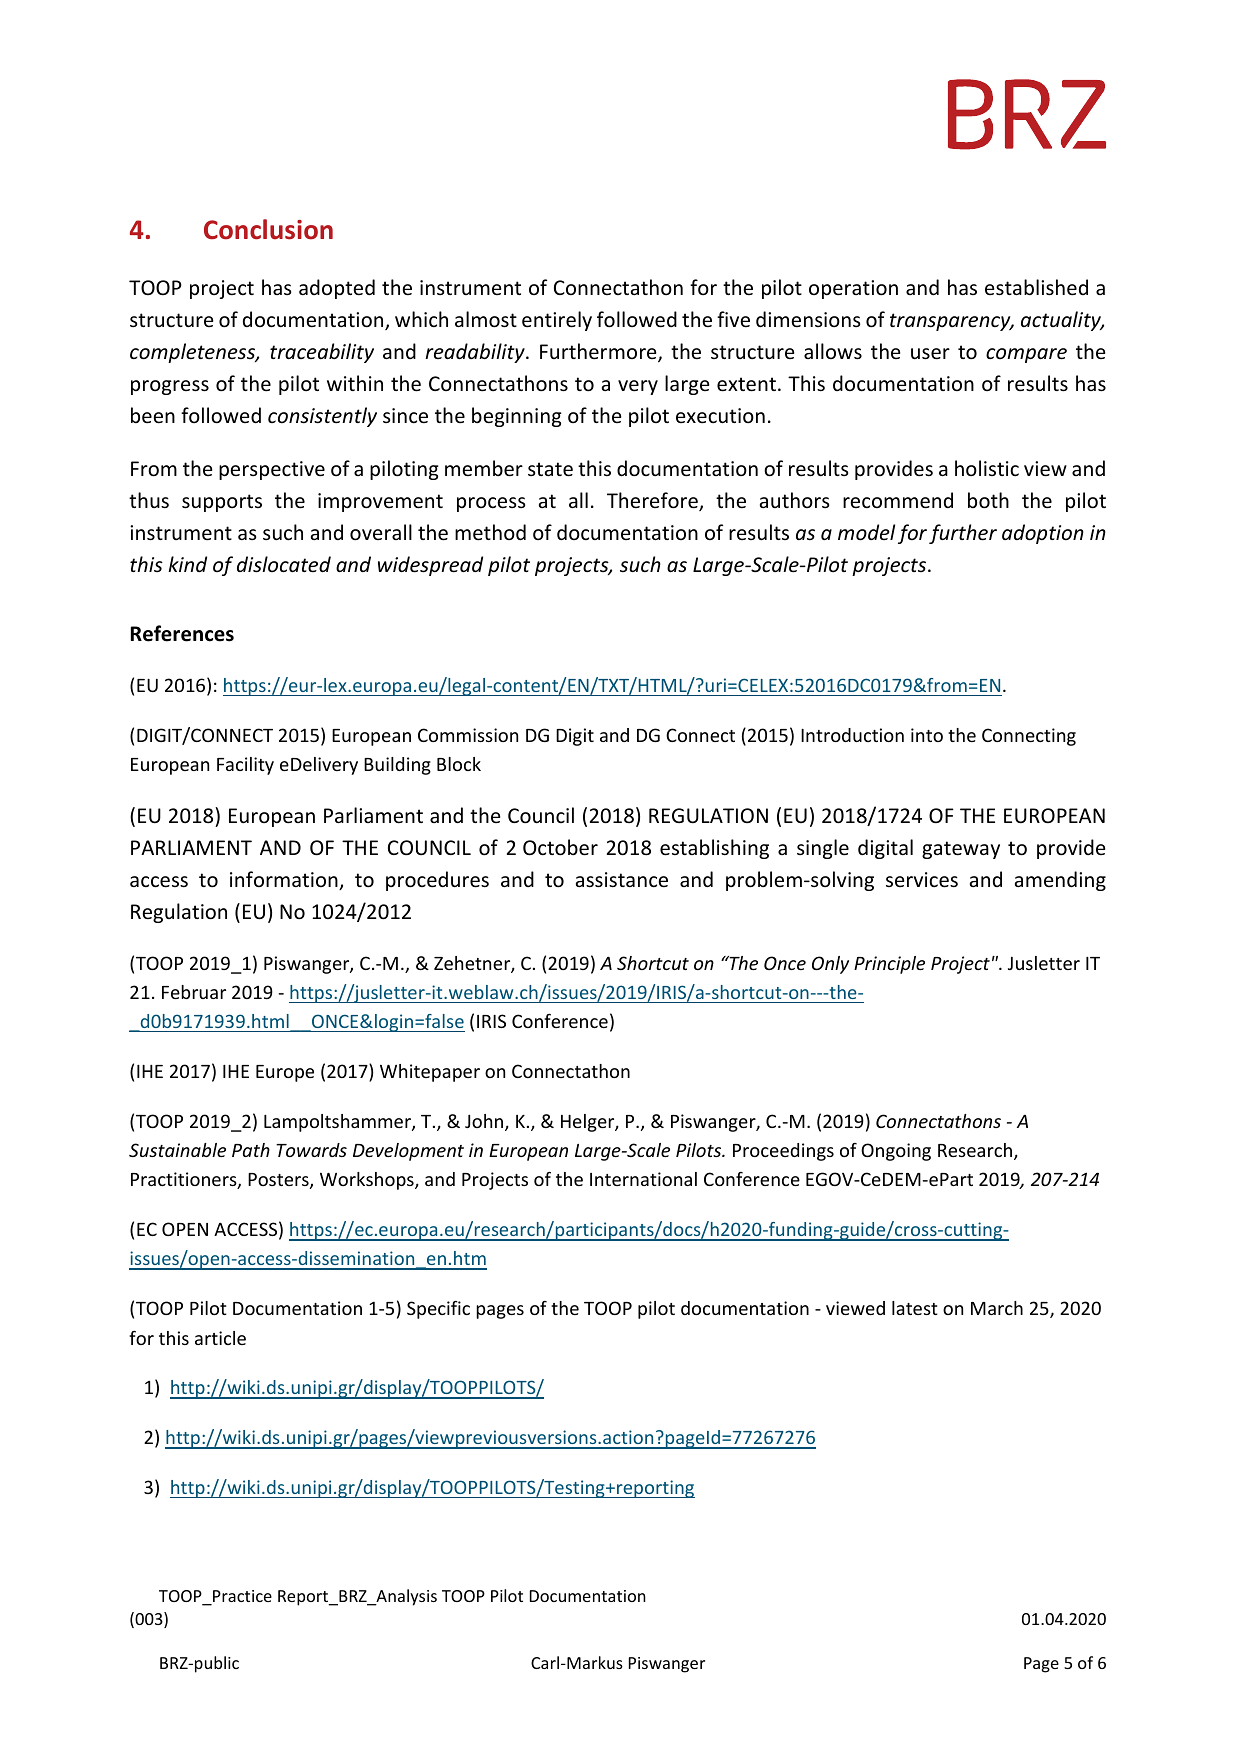 This page has height=1748, width=1236. I want to click on Conclusion, so click(268, 229).
